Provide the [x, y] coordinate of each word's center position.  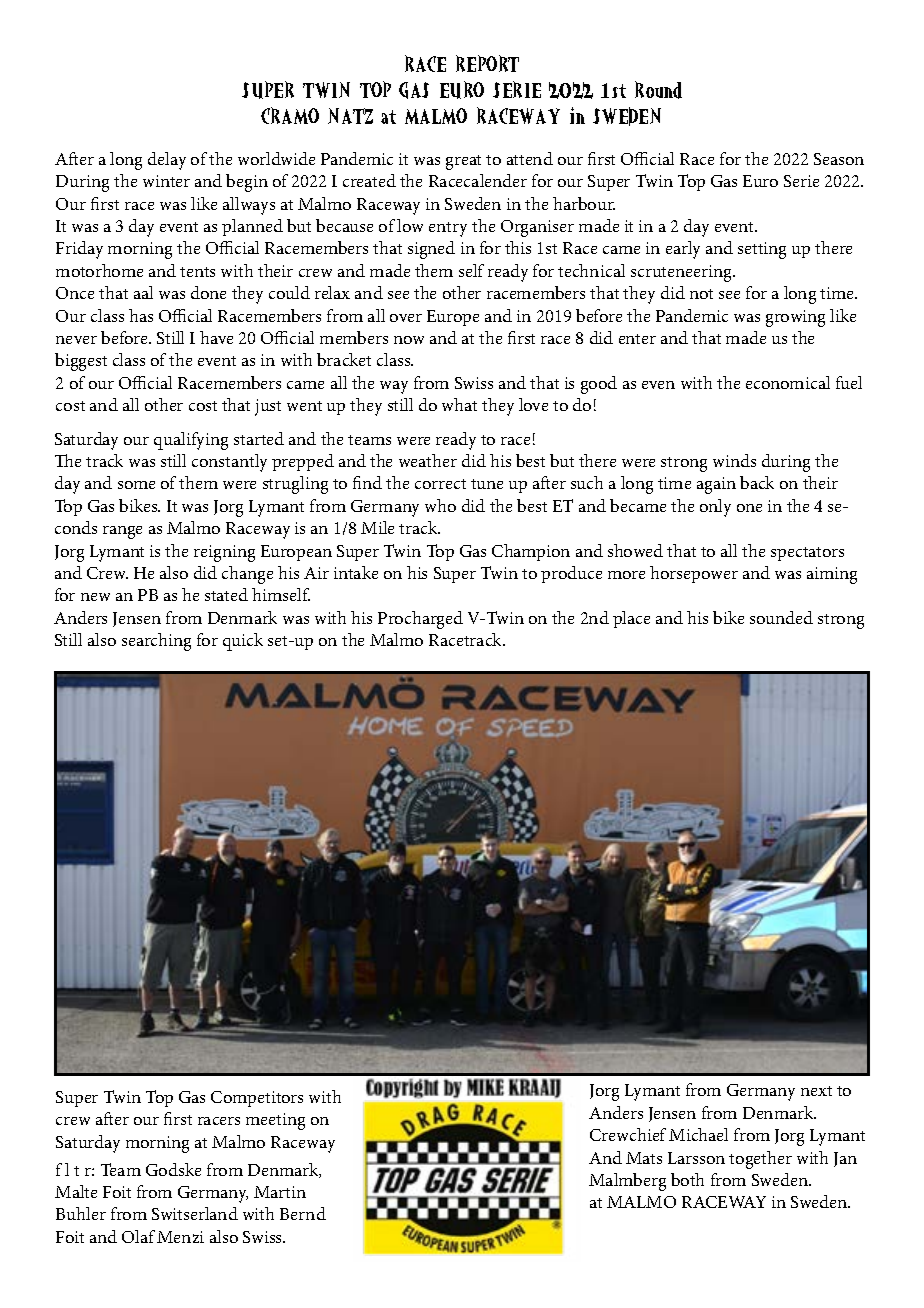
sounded [781, 617]
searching [156, 642]
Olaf [138, 1236]
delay [167, 161]
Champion [531, 552]
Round [658, 90]
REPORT [487, 63]
